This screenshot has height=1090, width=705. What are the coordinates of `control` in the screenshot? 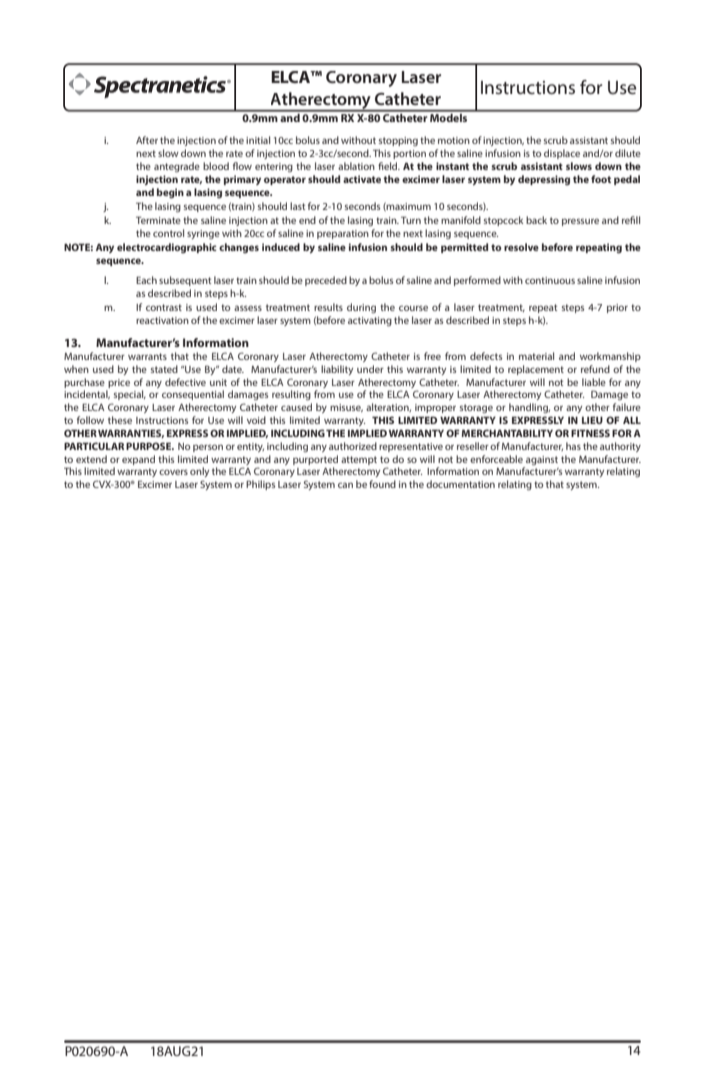 It's located at (168, 233).
